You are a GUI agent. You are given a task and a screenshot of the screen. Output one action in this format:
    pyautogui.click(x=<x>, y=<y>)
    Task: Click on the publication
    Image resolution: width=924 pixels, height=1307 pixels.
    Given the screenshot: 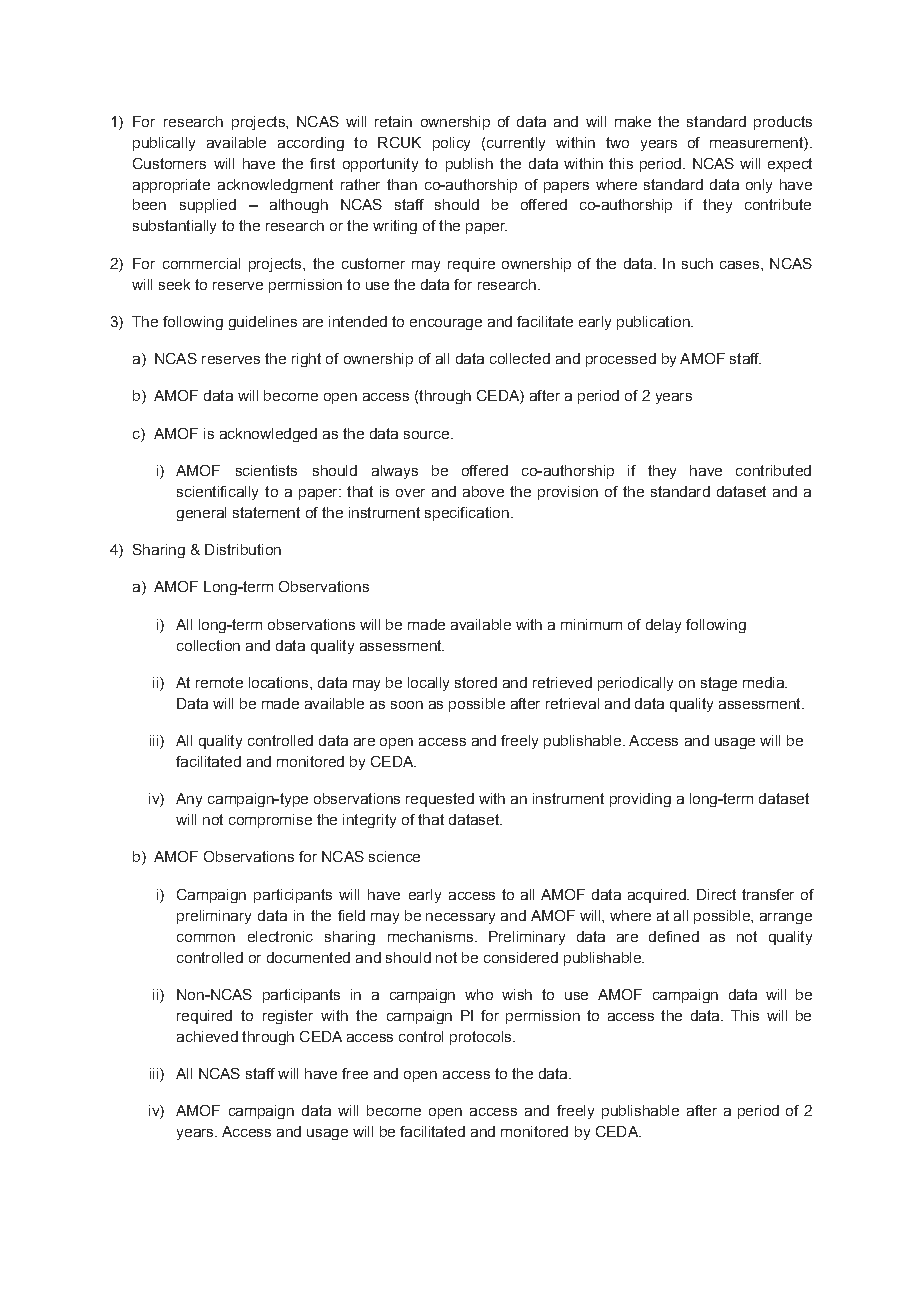 What is the action you would take?
    pyautogui.click(x=654, y=323)
